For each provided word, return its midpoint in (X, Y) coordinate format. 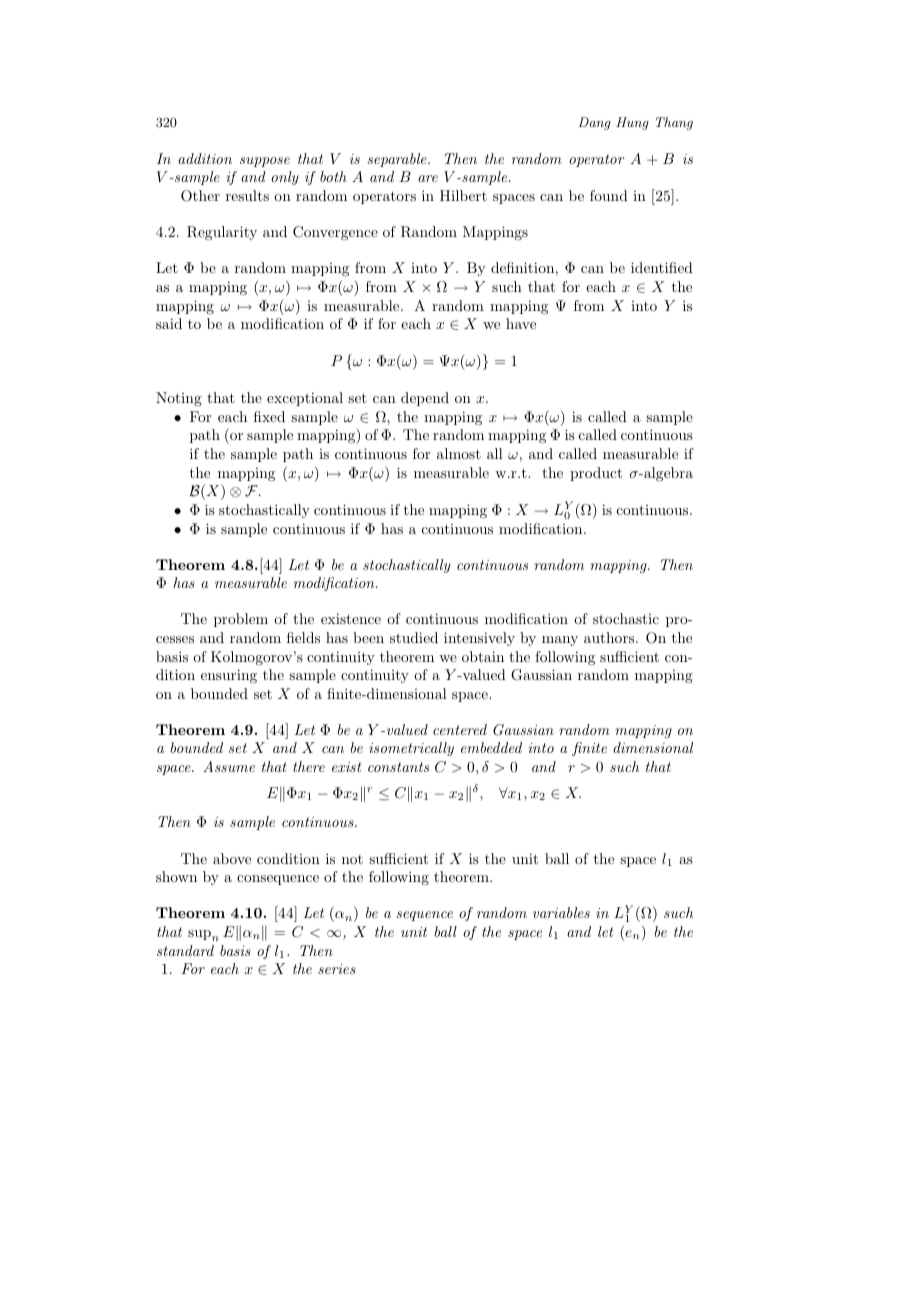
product (596, 474)
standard (185, 950)
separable (398, 160)
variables (561, 912)
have (521, 323)
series (337, 969)
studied (414, 637)
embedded (491, 747)
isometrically (411, 749)
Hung (632, 123)
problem (241, 620)
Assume (229, 766)
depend (425, 399)
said (169, 323)
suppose (265, 162)
